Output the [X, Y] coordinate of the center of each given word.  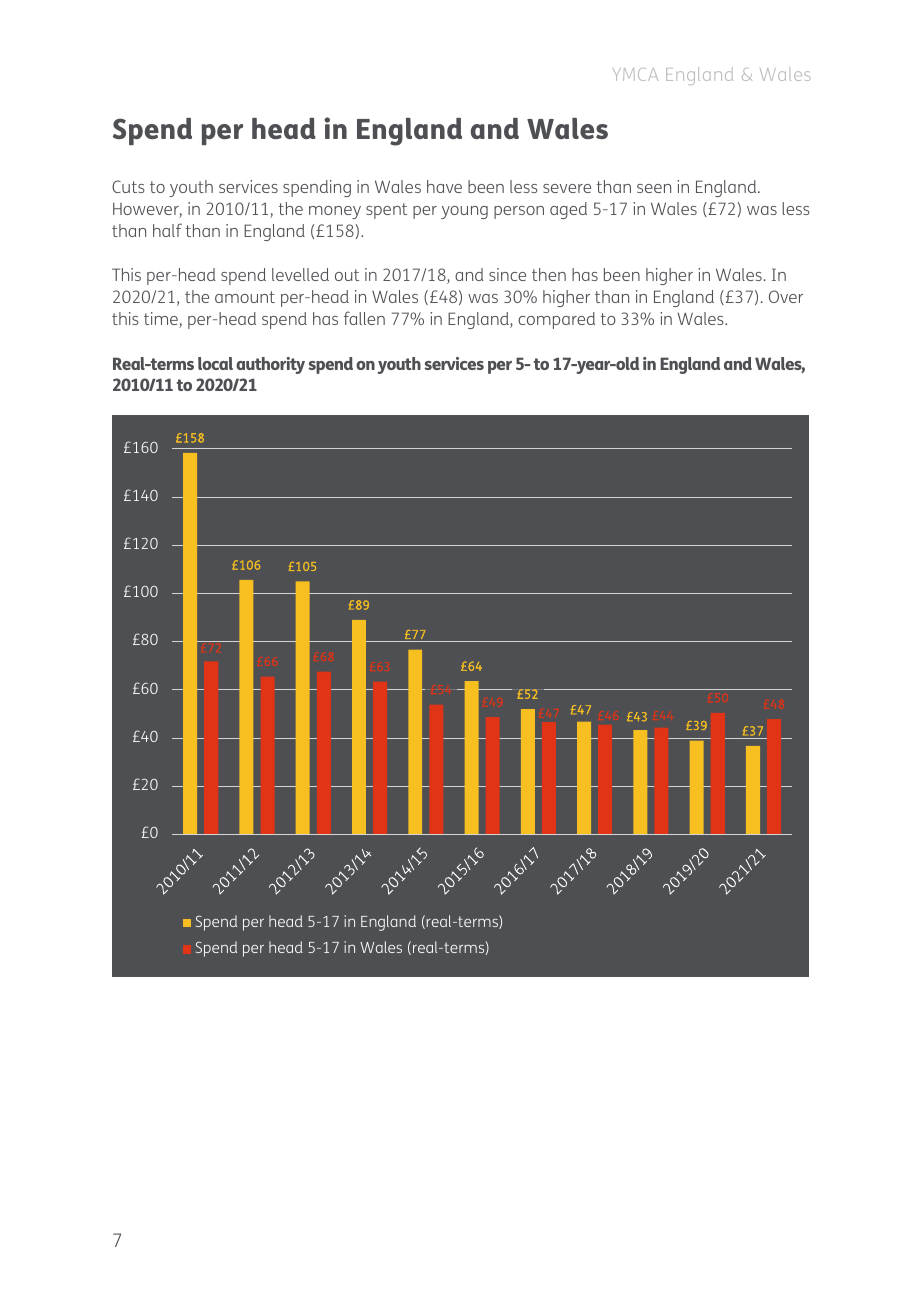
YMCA [635, 74]
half [167, 230]
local [215, 363]
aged [568, 210]
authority [270, 365]
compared [556, 320]
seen [654, 188]
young [464, 212]
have [444, 186]
